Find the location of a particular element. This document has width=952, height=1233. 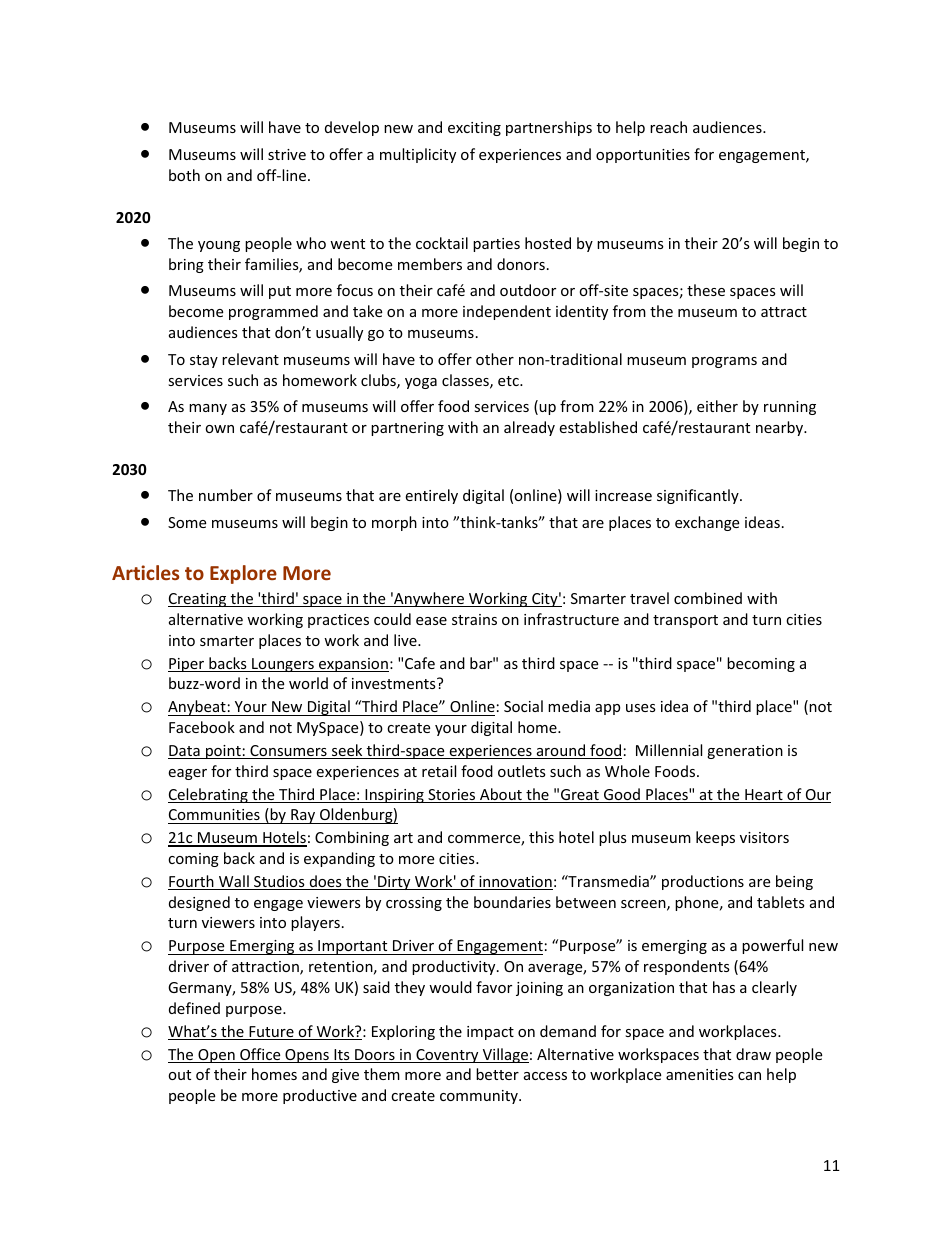

point is located at coordinates (223, 752).
